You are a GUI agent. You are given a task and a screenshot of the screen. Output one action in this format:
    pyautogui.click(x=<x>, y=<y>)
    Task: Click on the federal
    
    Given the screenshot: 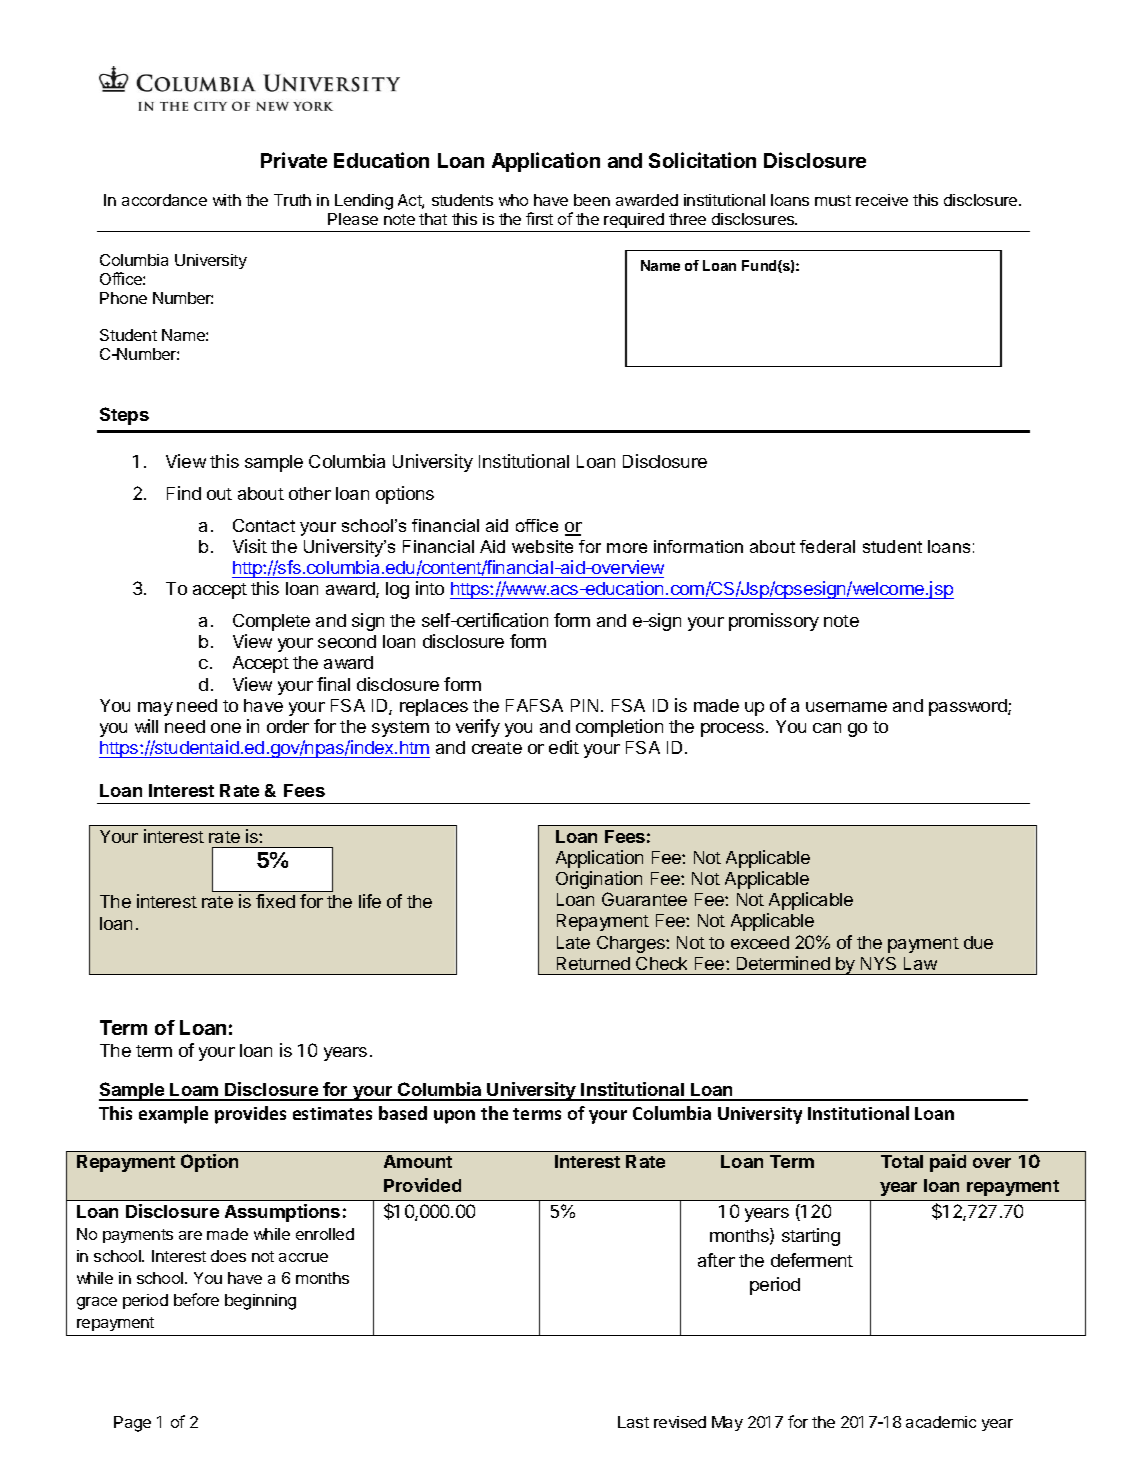 What is the action you would take?
    pyautogui.click(x=827, y=546)
